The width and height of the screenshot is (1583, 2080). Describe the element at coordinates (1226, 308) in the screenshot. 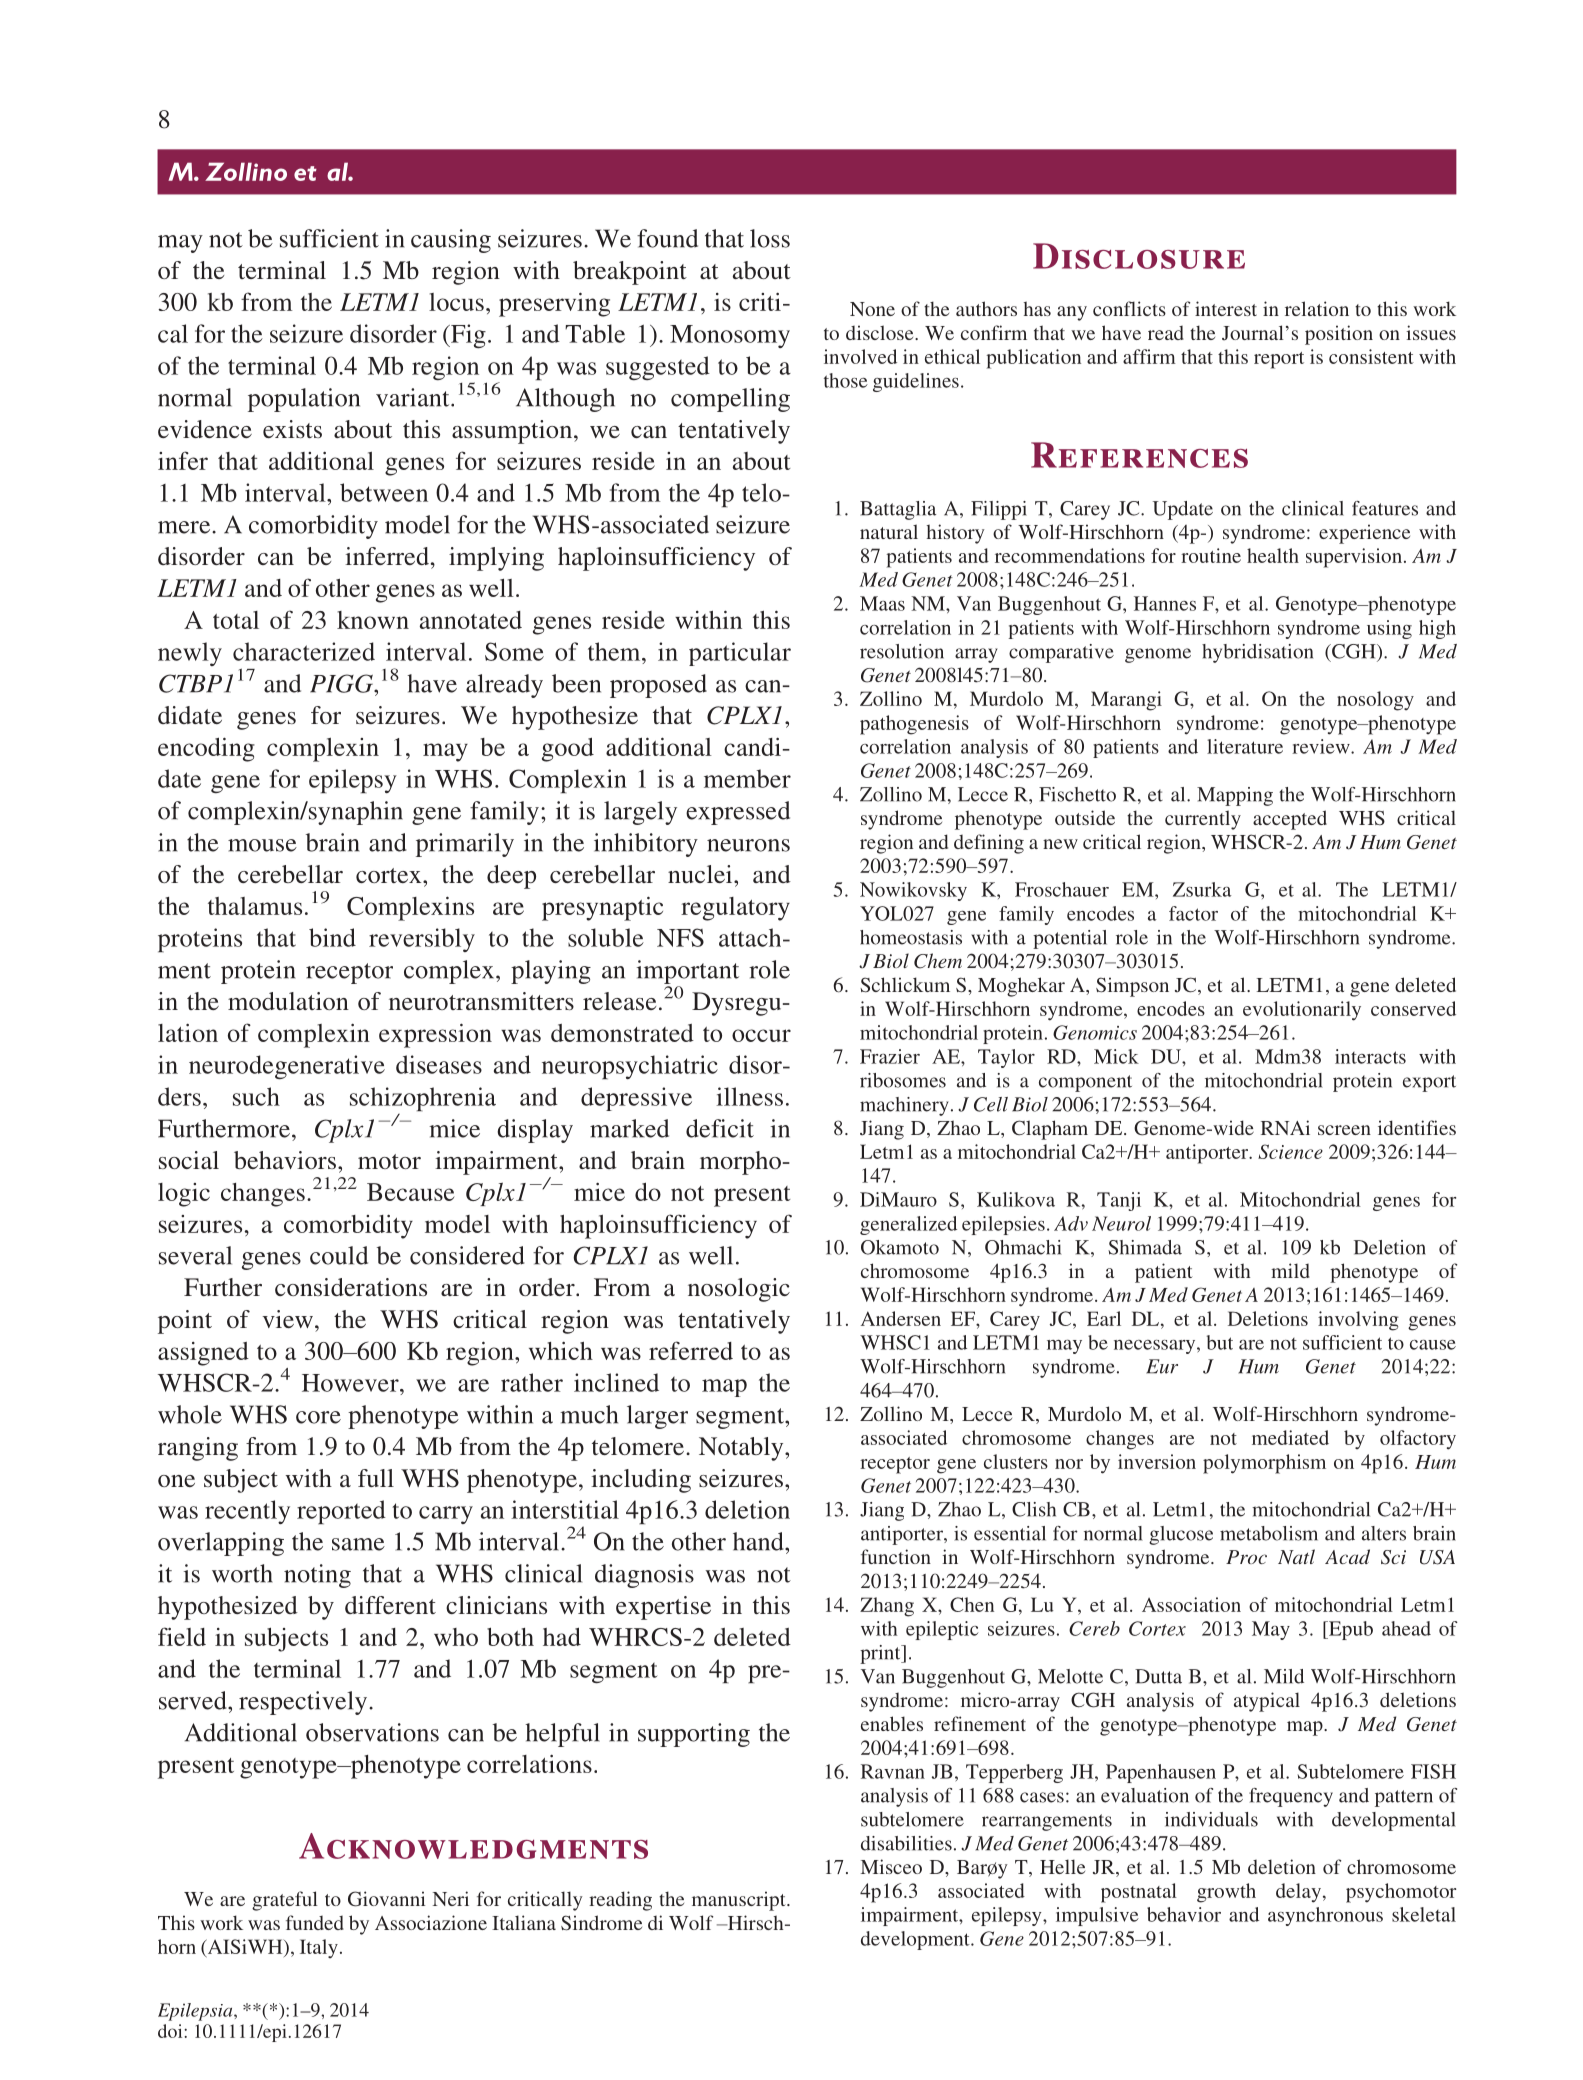

I see `interest` at that location.
